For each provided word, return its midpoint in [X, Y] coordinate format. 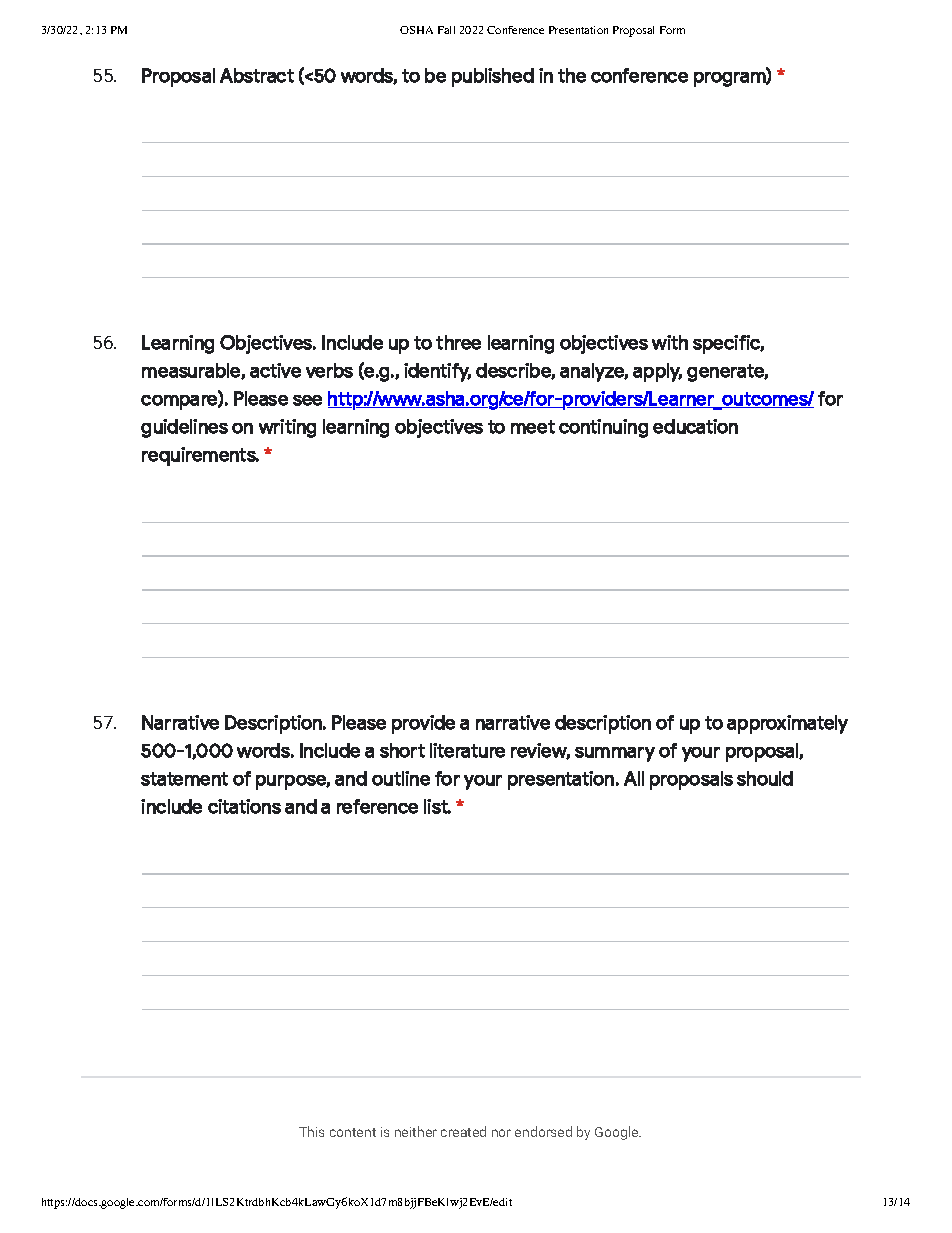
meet [533, 427]
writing [287, 428]
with [670, 342]
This [311, 1131]
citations [244, 806]
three [458, 342]
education [695, 426]
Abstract [257, 75]
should [765, 778]
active [275, 370]
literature [467, 750]
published [493, 77]
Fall [446, 30]
